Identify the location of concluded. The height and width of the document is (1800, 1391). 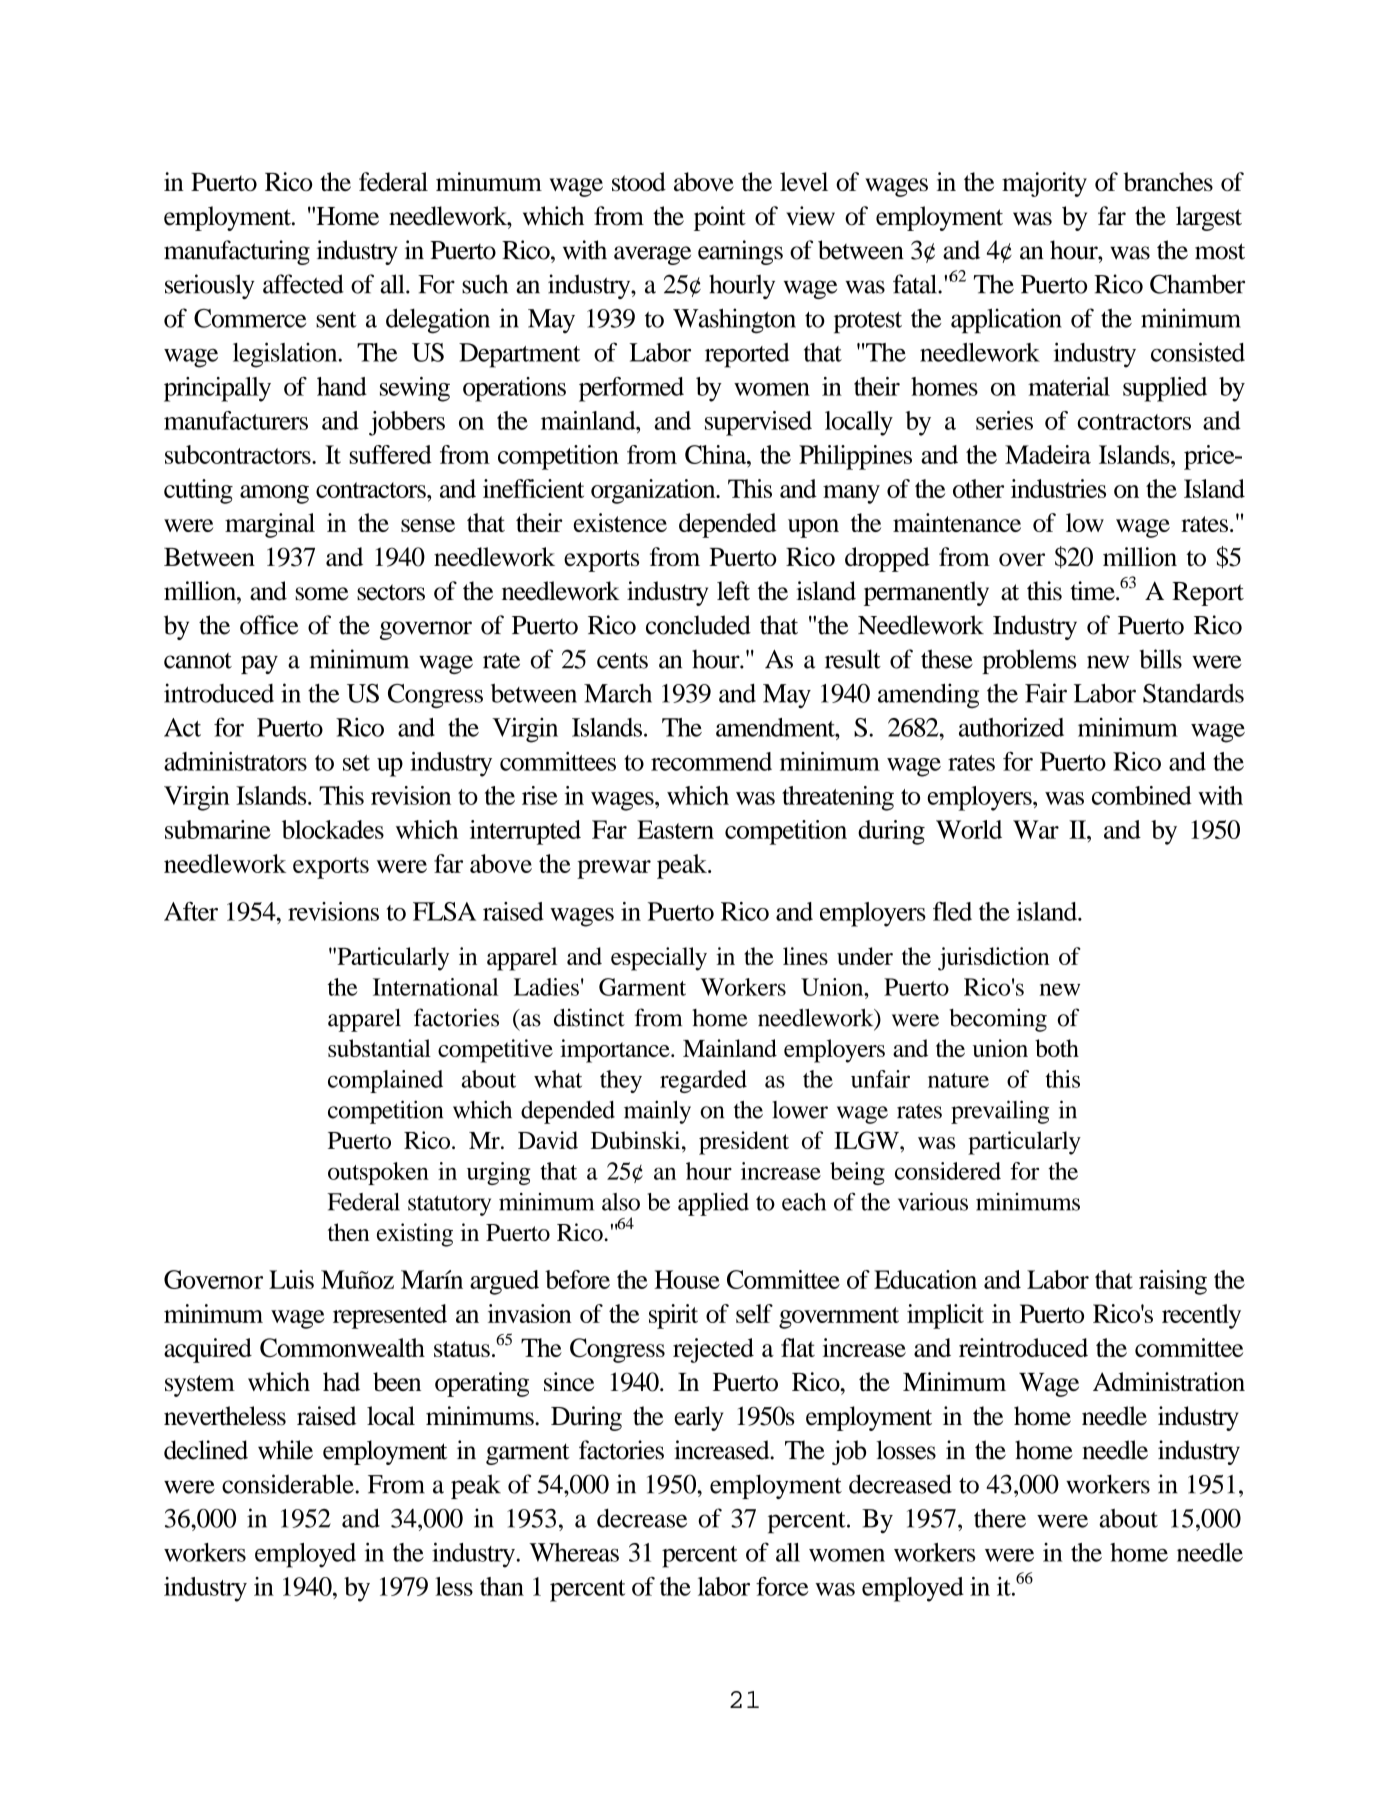
(698, 625).
